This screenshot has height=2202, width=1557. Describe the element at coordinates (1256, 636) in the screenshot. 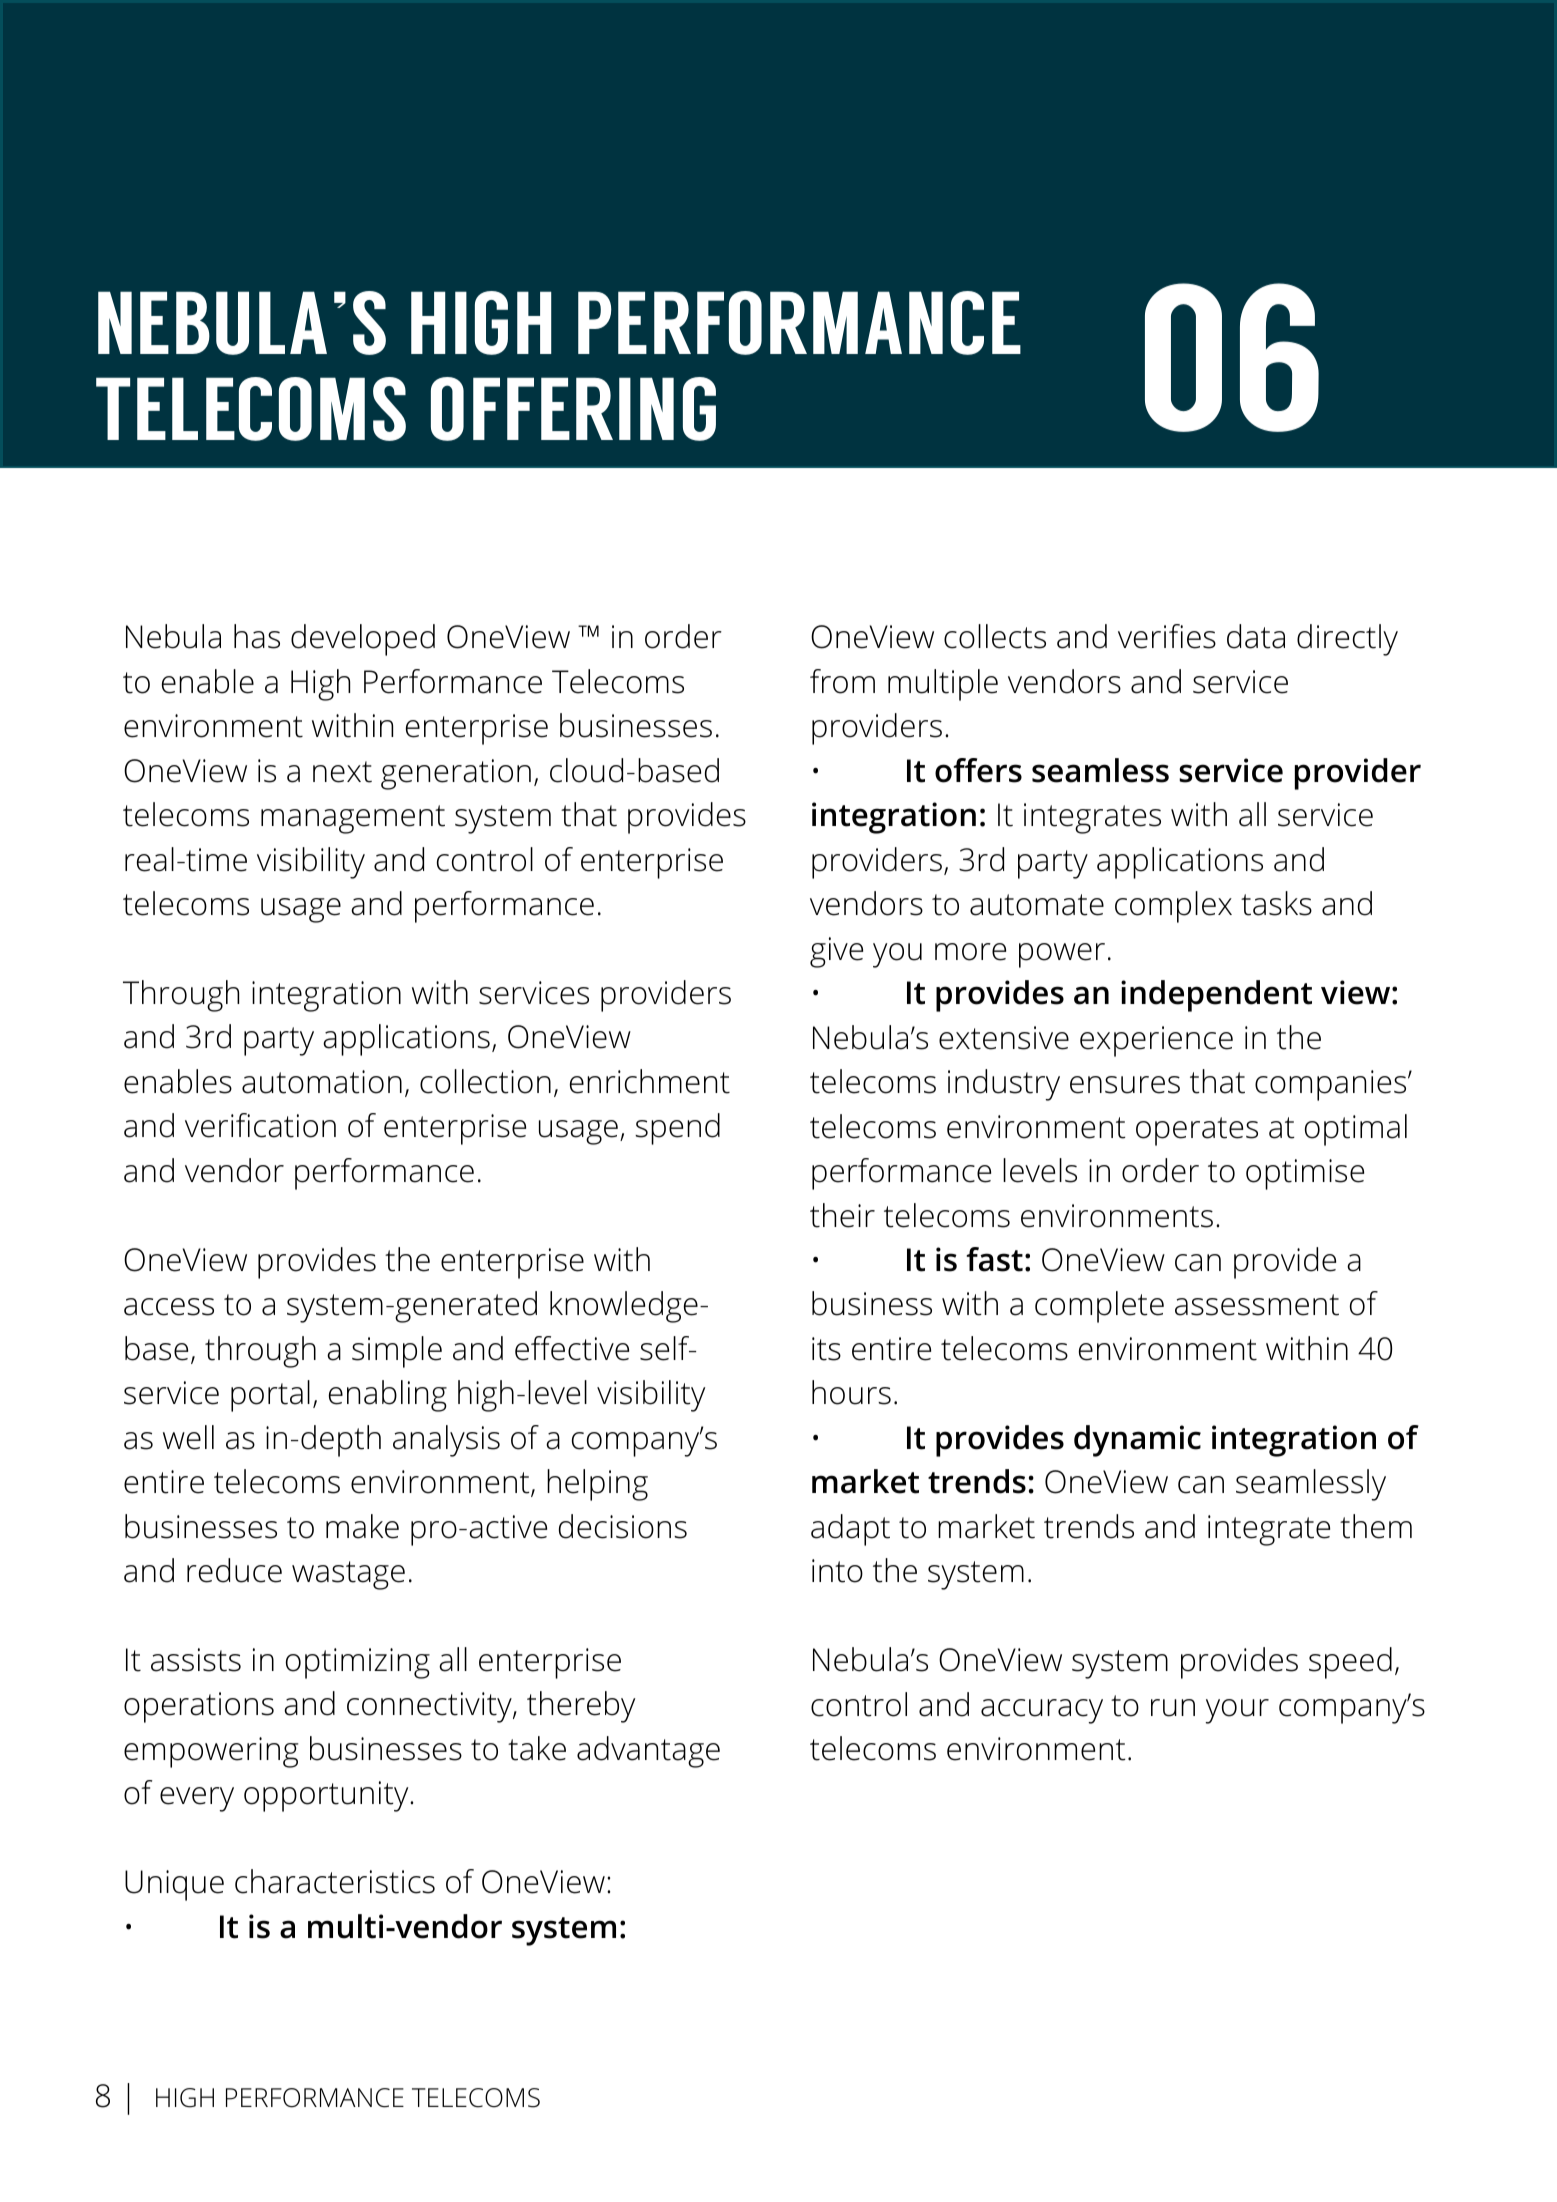

I see `data` at that location.
